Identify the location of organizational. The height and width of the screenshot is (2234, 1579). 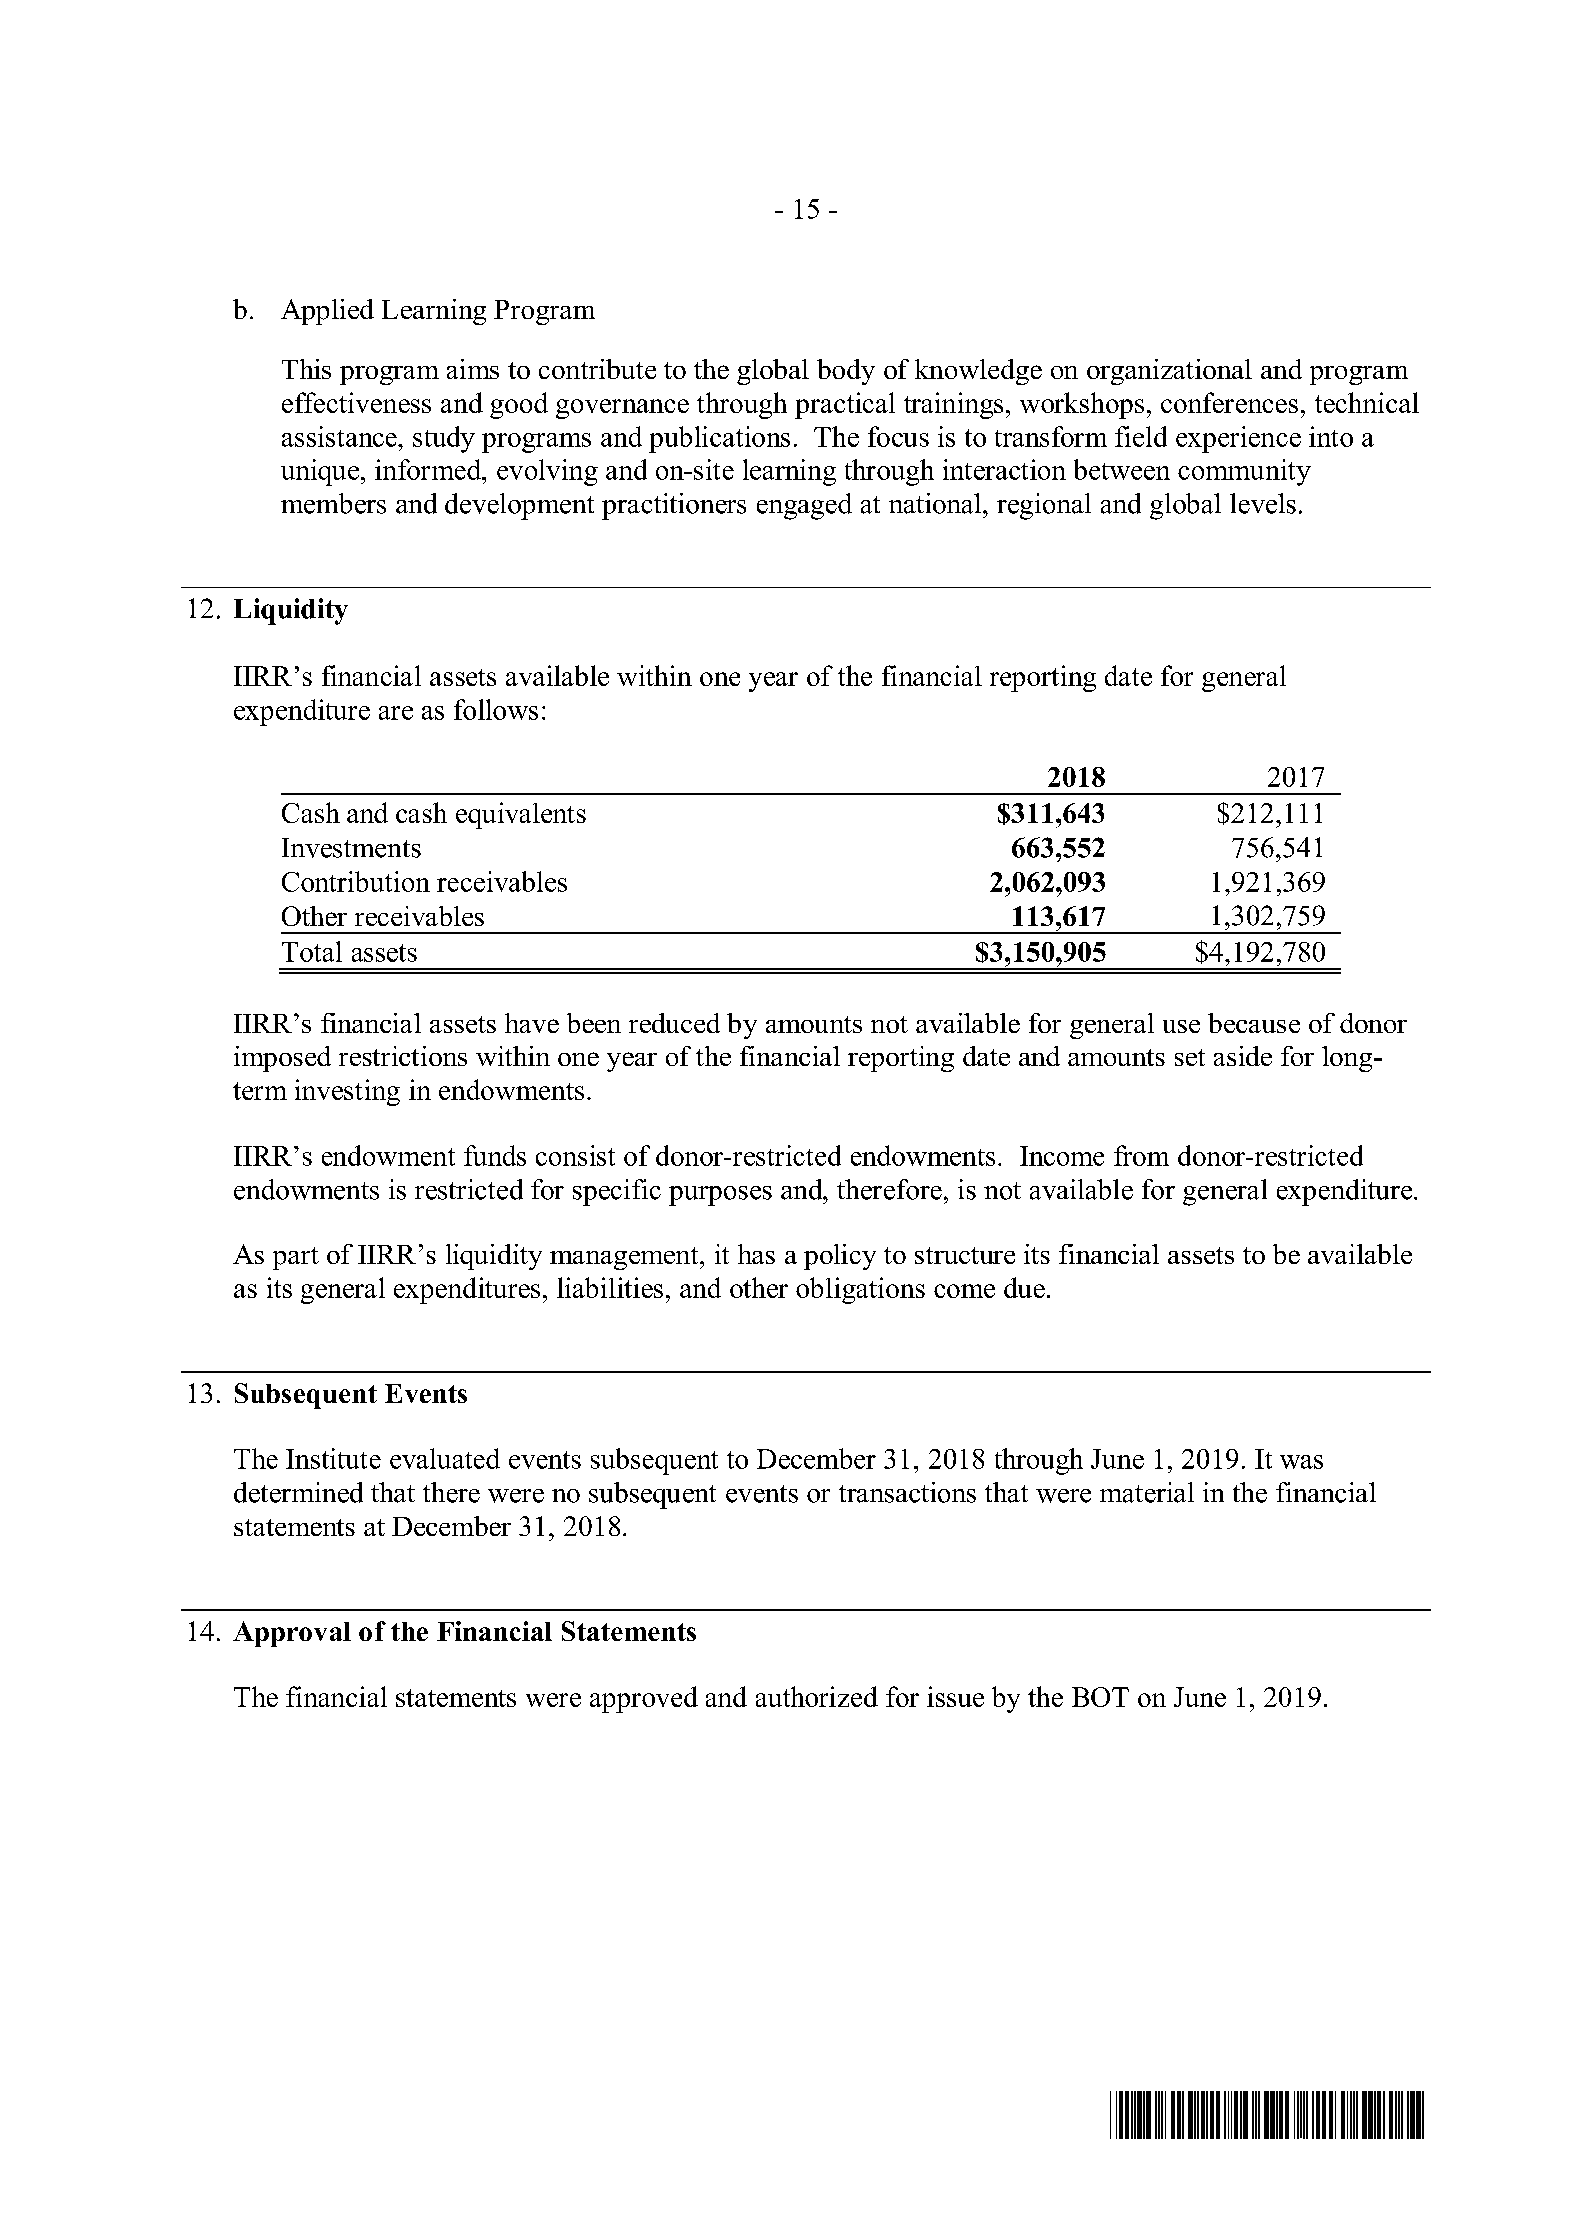
(1169, 372).
